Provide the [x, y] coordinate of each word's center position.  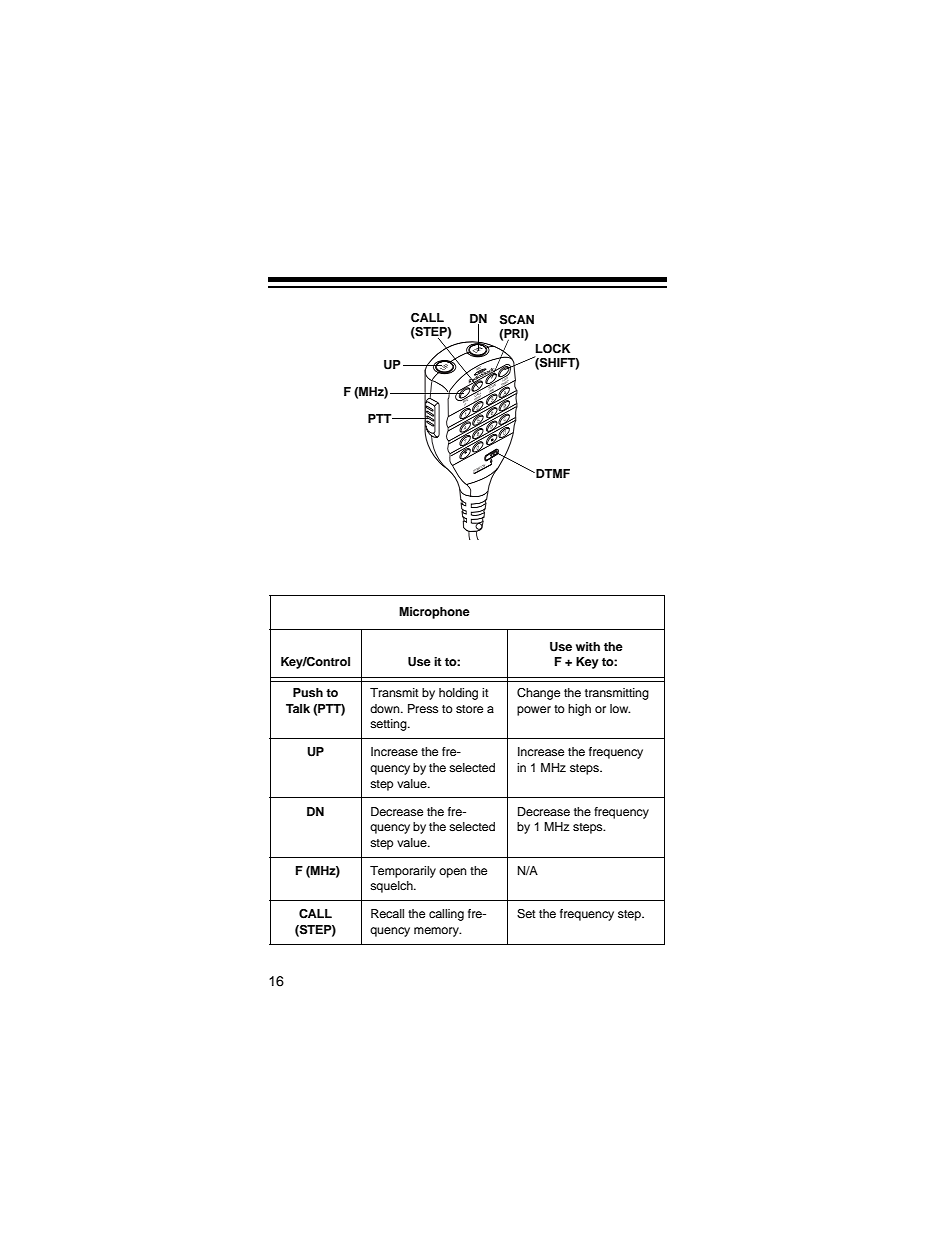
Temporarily [403, 872]
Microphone [434, 613]
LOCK [553, 349]
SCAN [517, 320]
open [453, 873]
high [579, 710]
